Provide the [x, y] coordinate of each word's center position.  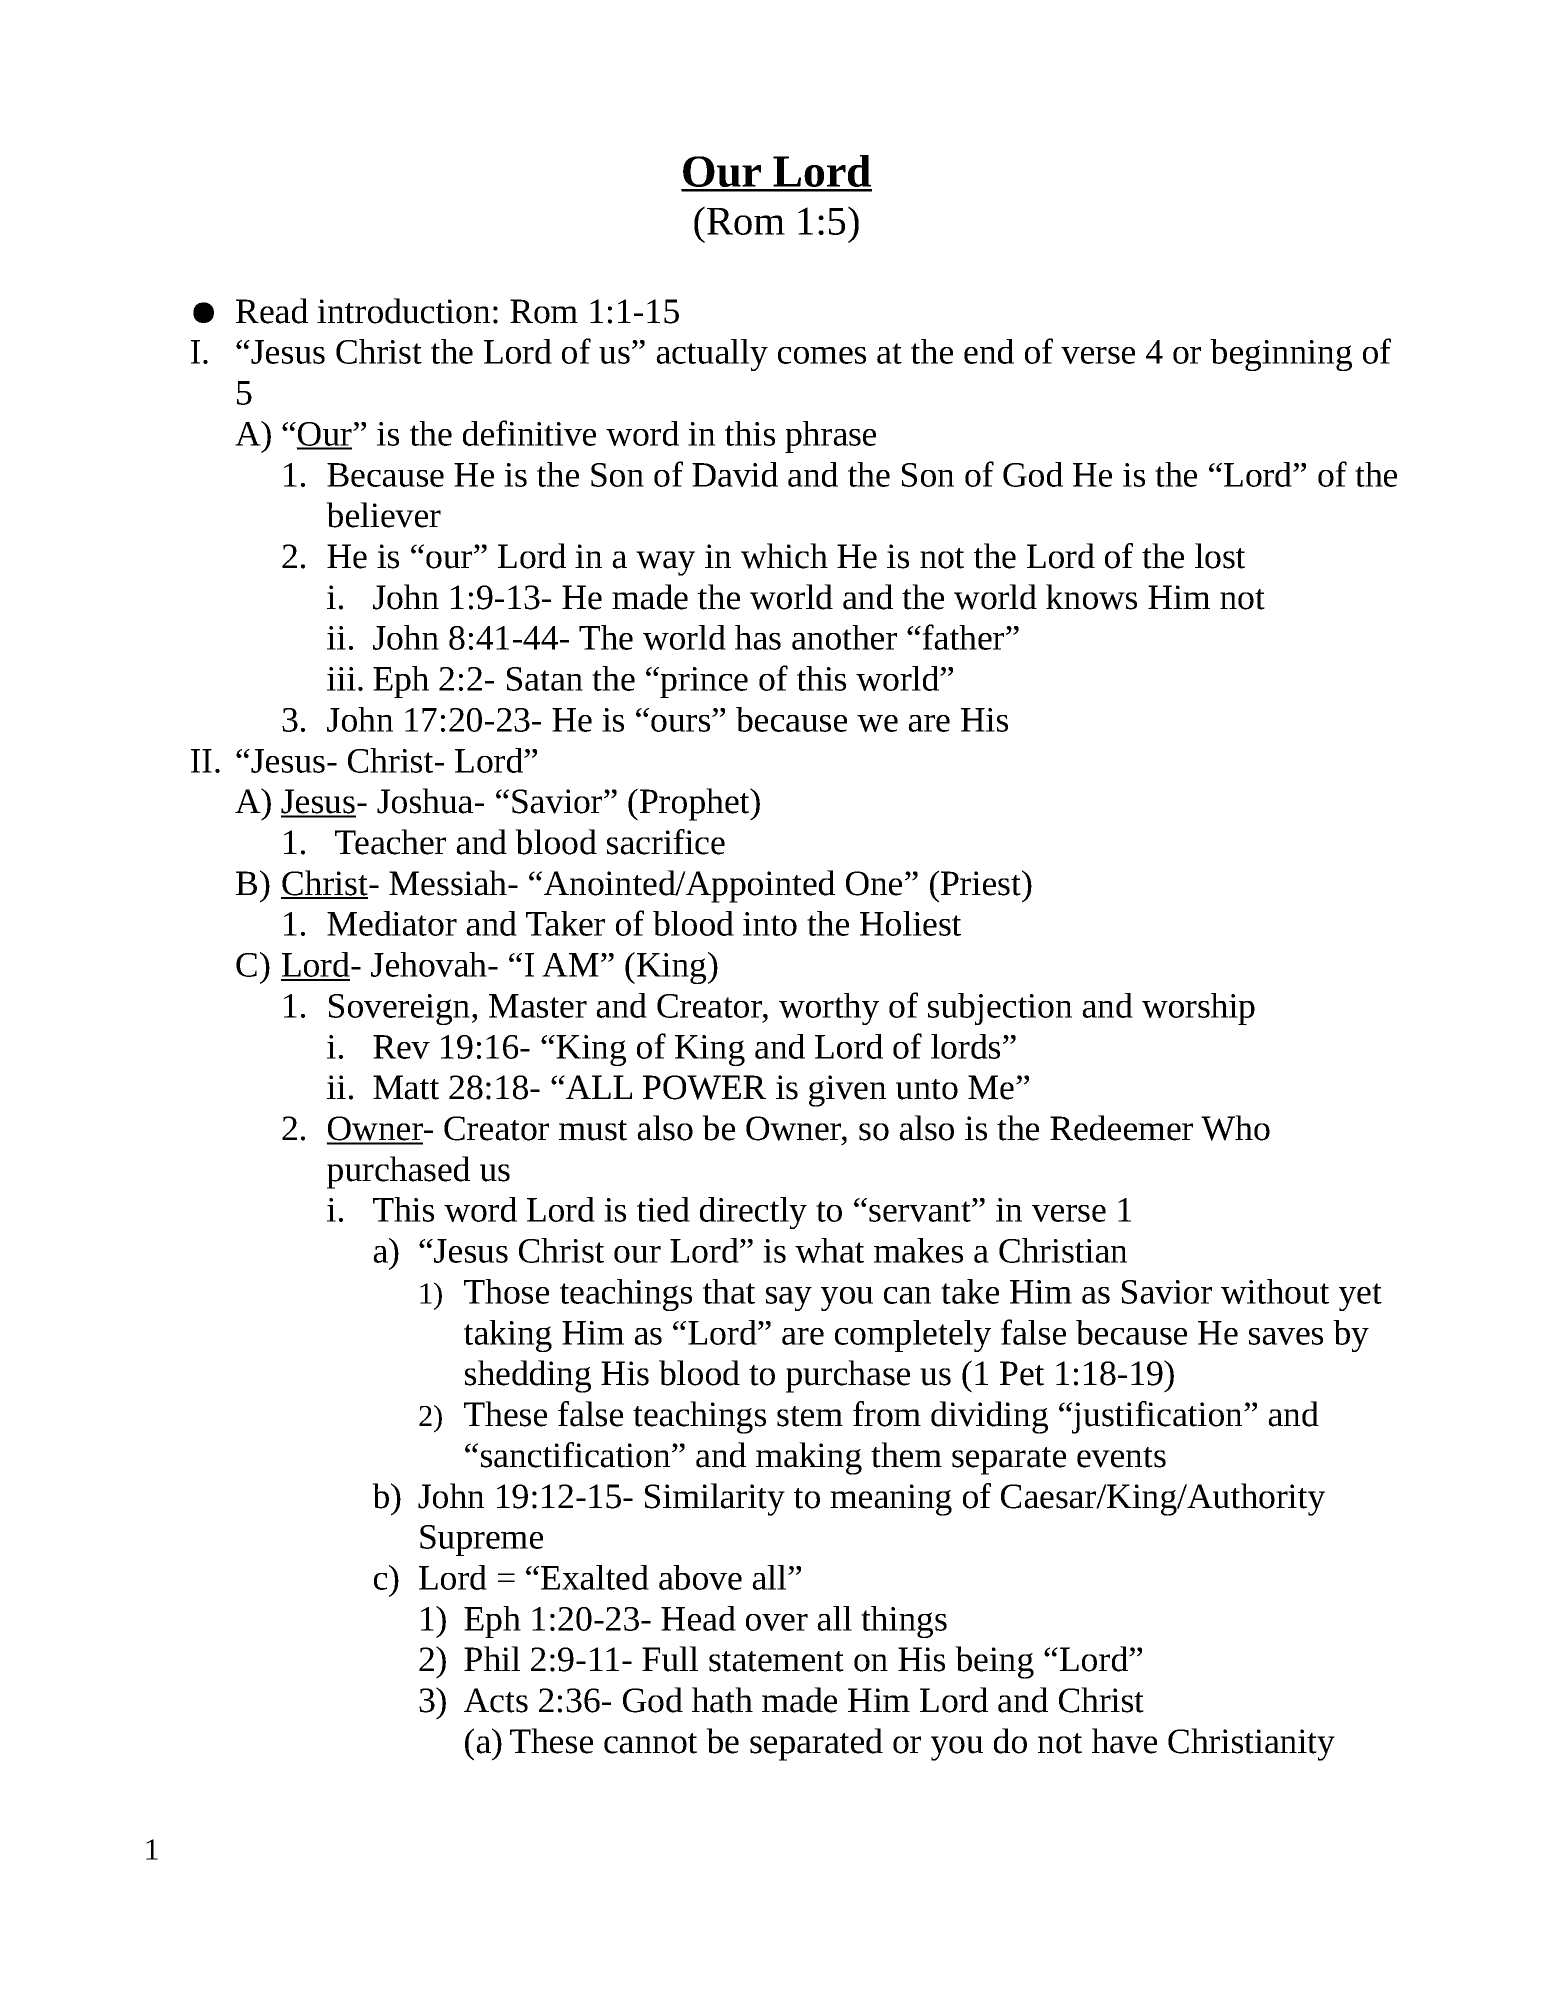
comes [822, 355]
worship [1198, 1009]
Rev [401, 1047]
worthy [829, 1009]
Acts [496, 1700]
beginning [1281, 355]
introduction [403, 311]
